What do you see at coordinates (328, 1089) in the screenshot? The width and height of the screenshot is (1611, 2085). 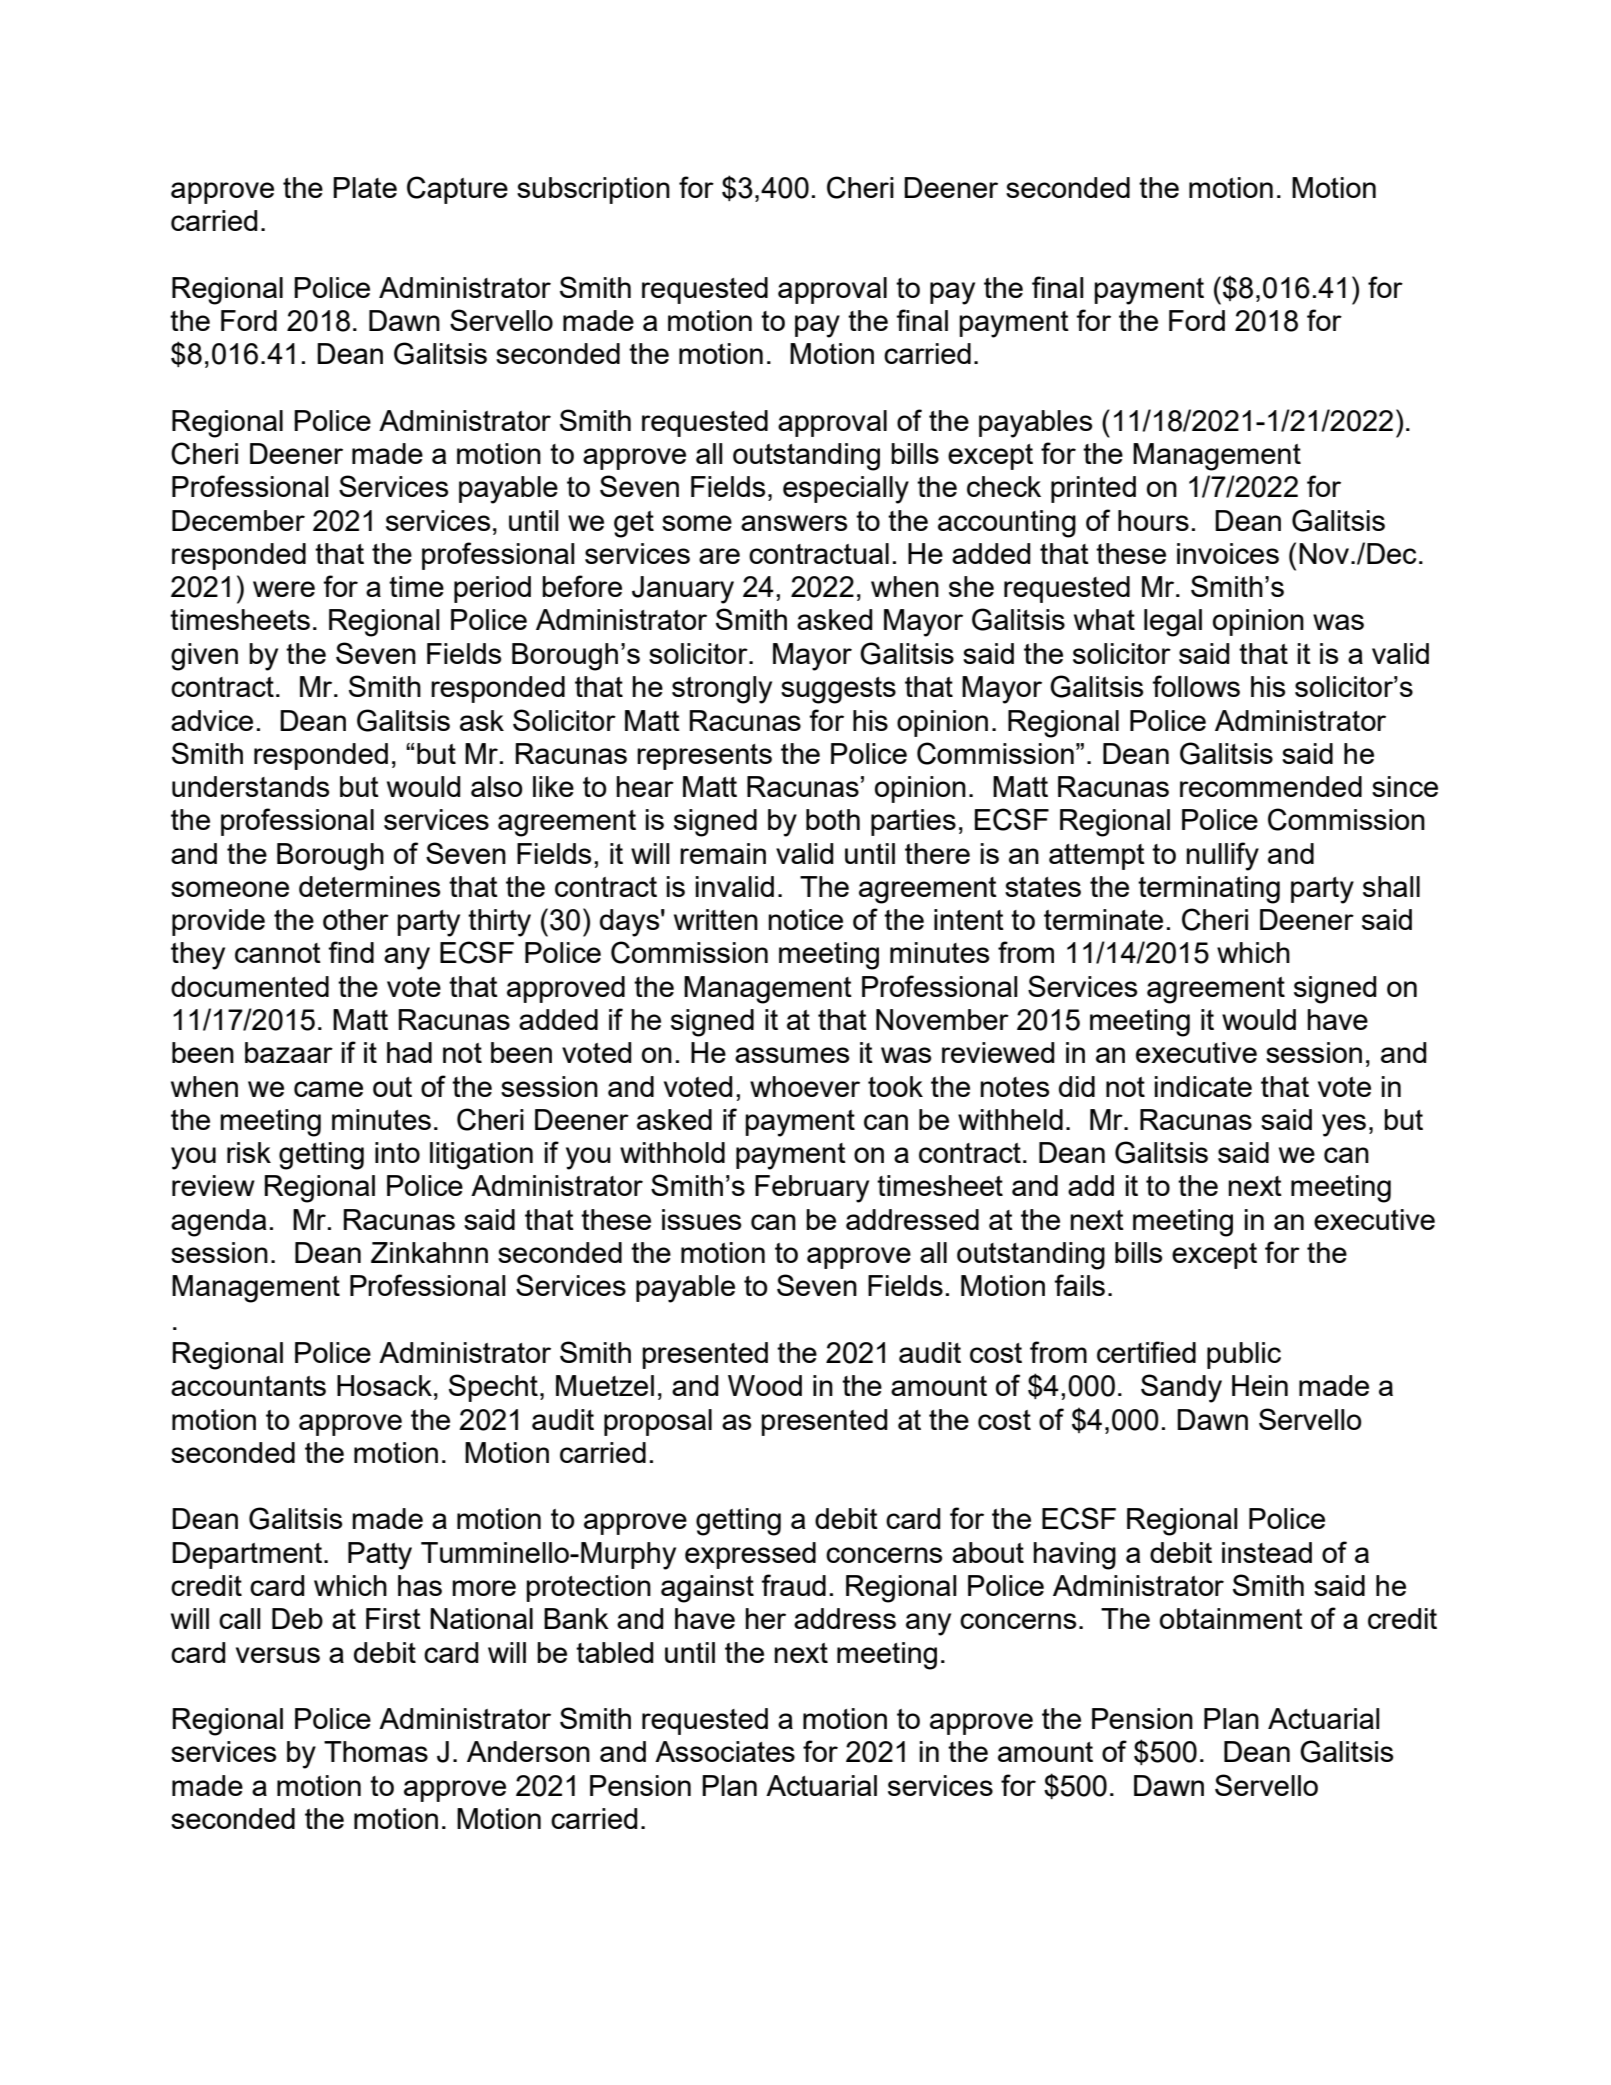 I see `came` at bounding box center [328, 1089].
